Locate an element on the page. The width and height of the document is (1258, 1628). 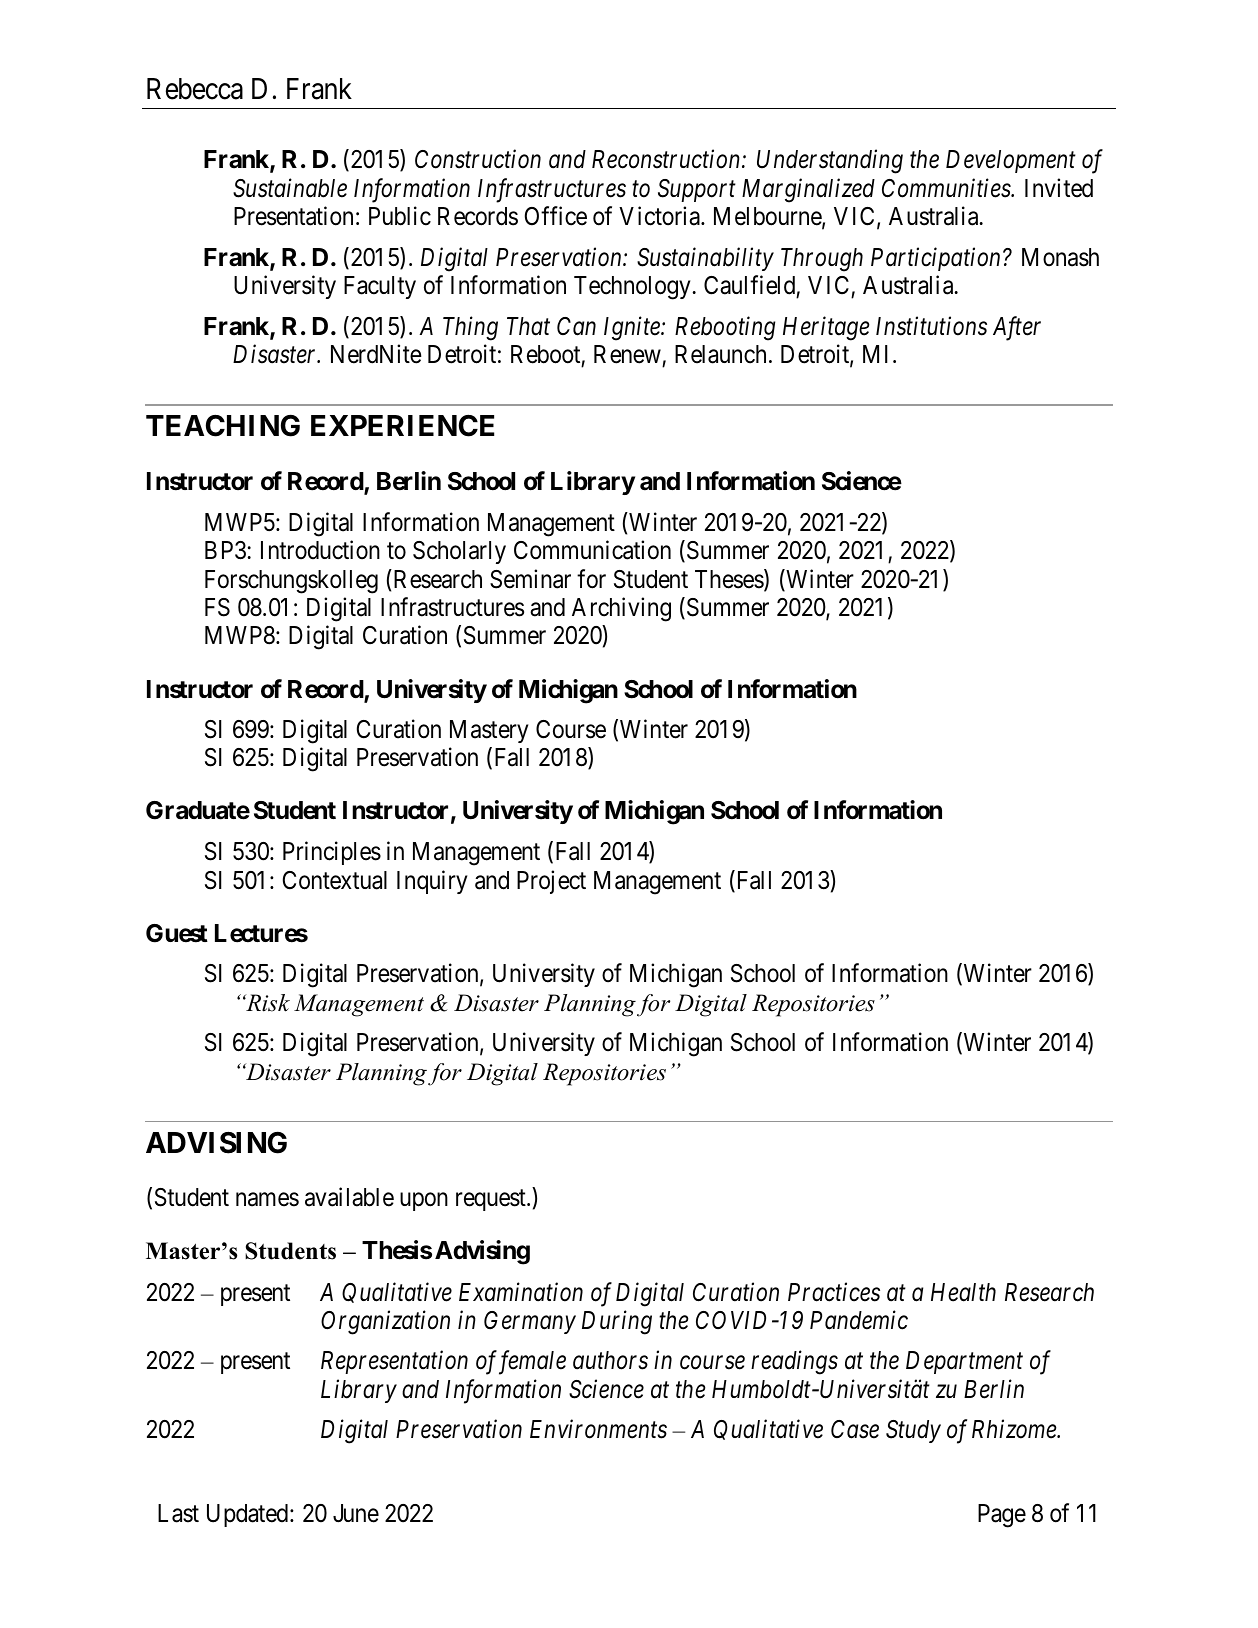
Environments is located at coordinates (598, 1429).
